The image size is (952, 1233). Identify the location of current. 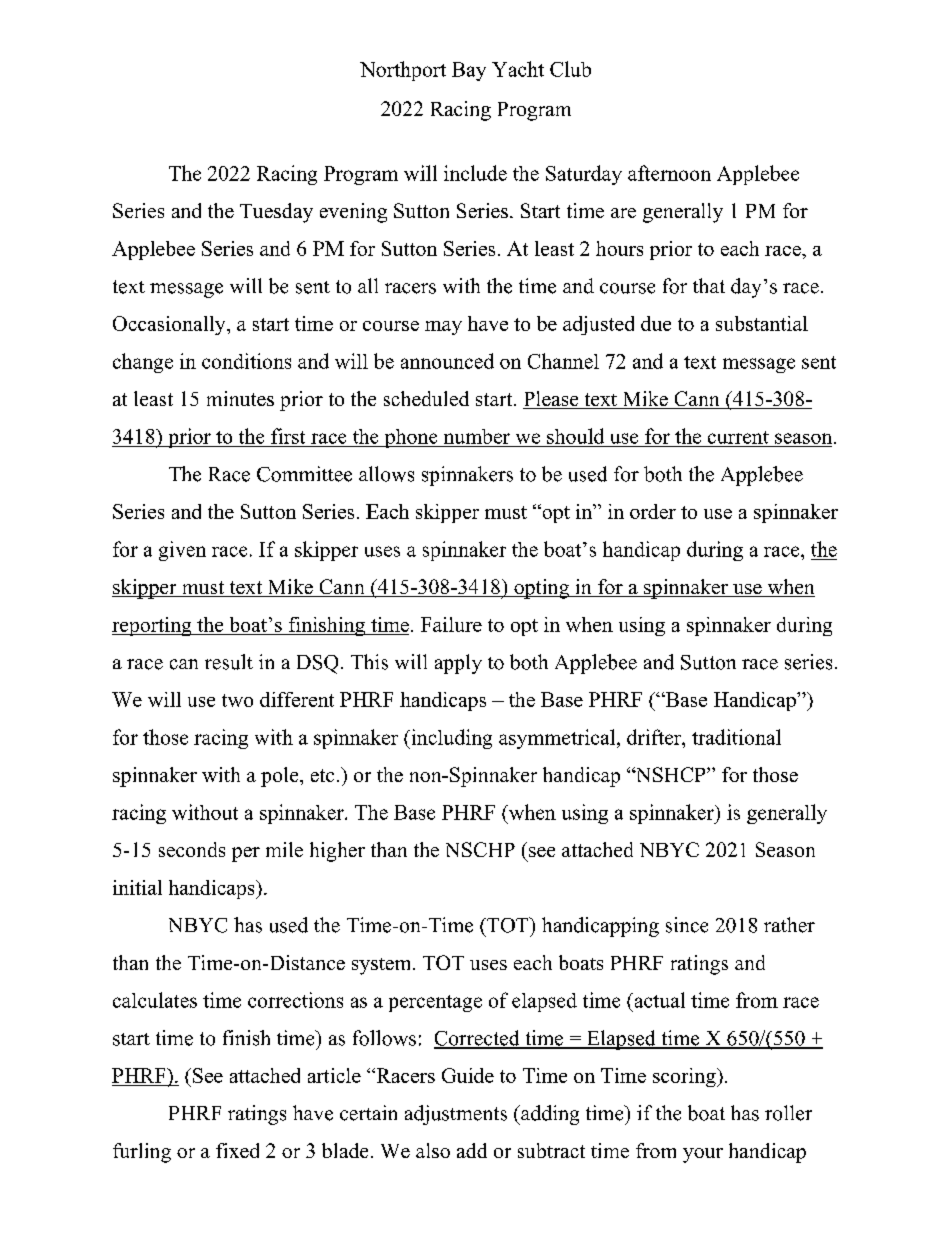
(738, 437).
